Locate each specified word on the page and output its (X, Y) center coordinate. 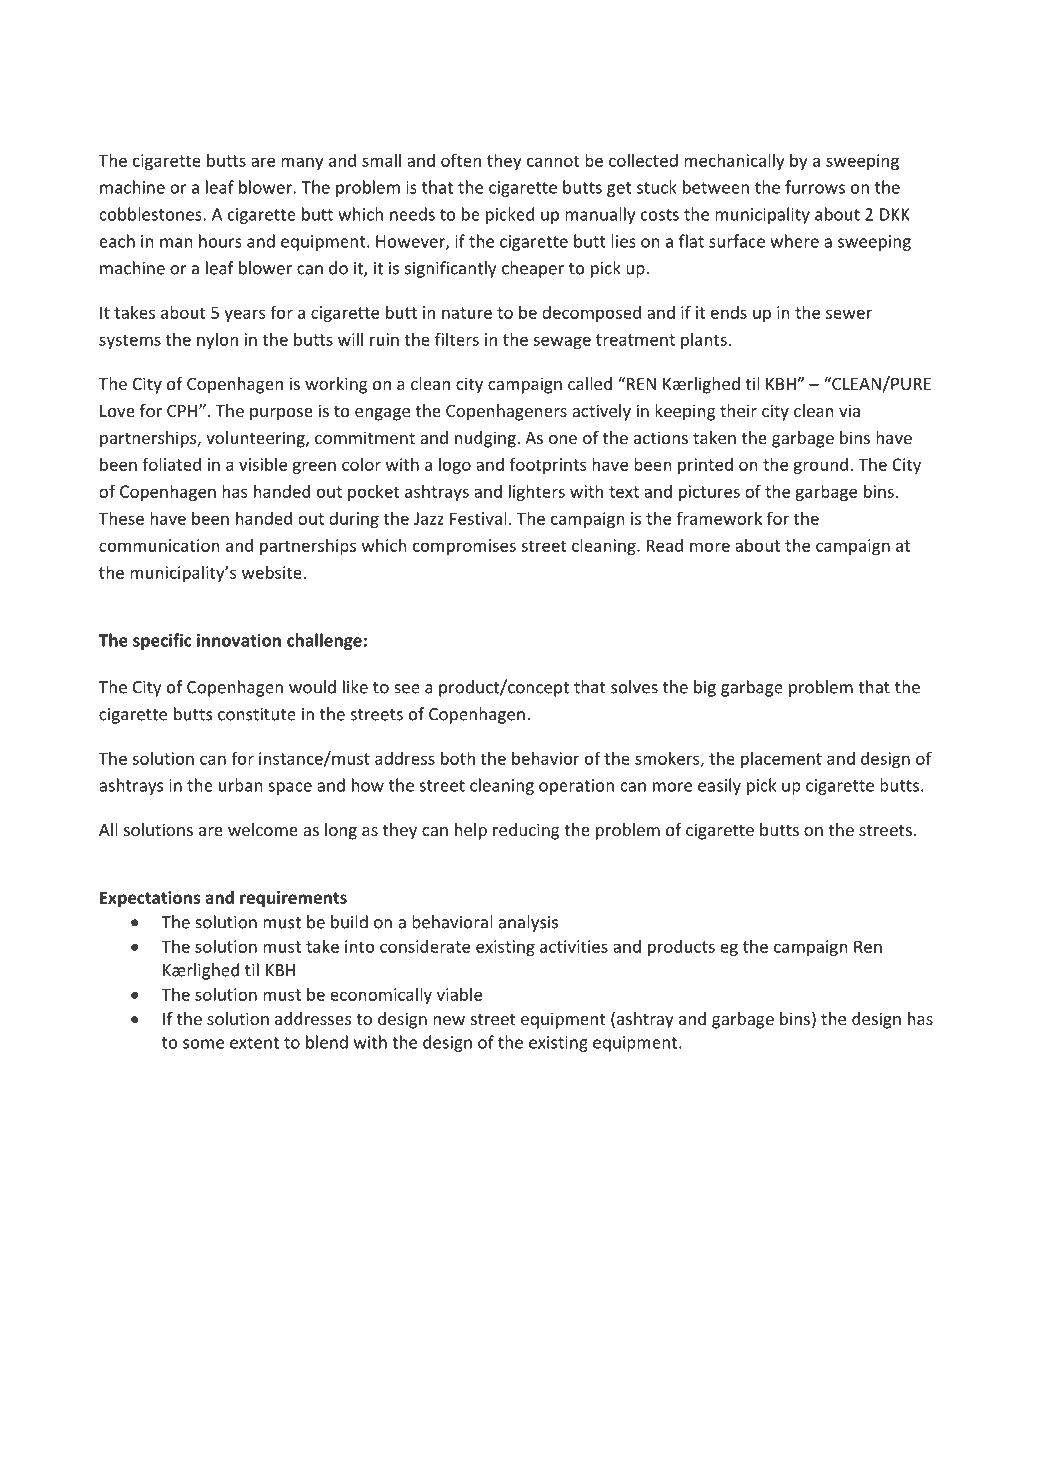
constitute (257, 714)
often (461, 160)
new (449, 1020)
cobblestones (151, 214)
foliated (171, 464)
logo (455, 465)
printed (705, 466)
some (203, 1044)
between (716, 187)
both (458, 758)
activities (574, 946)
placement (781, 759)
